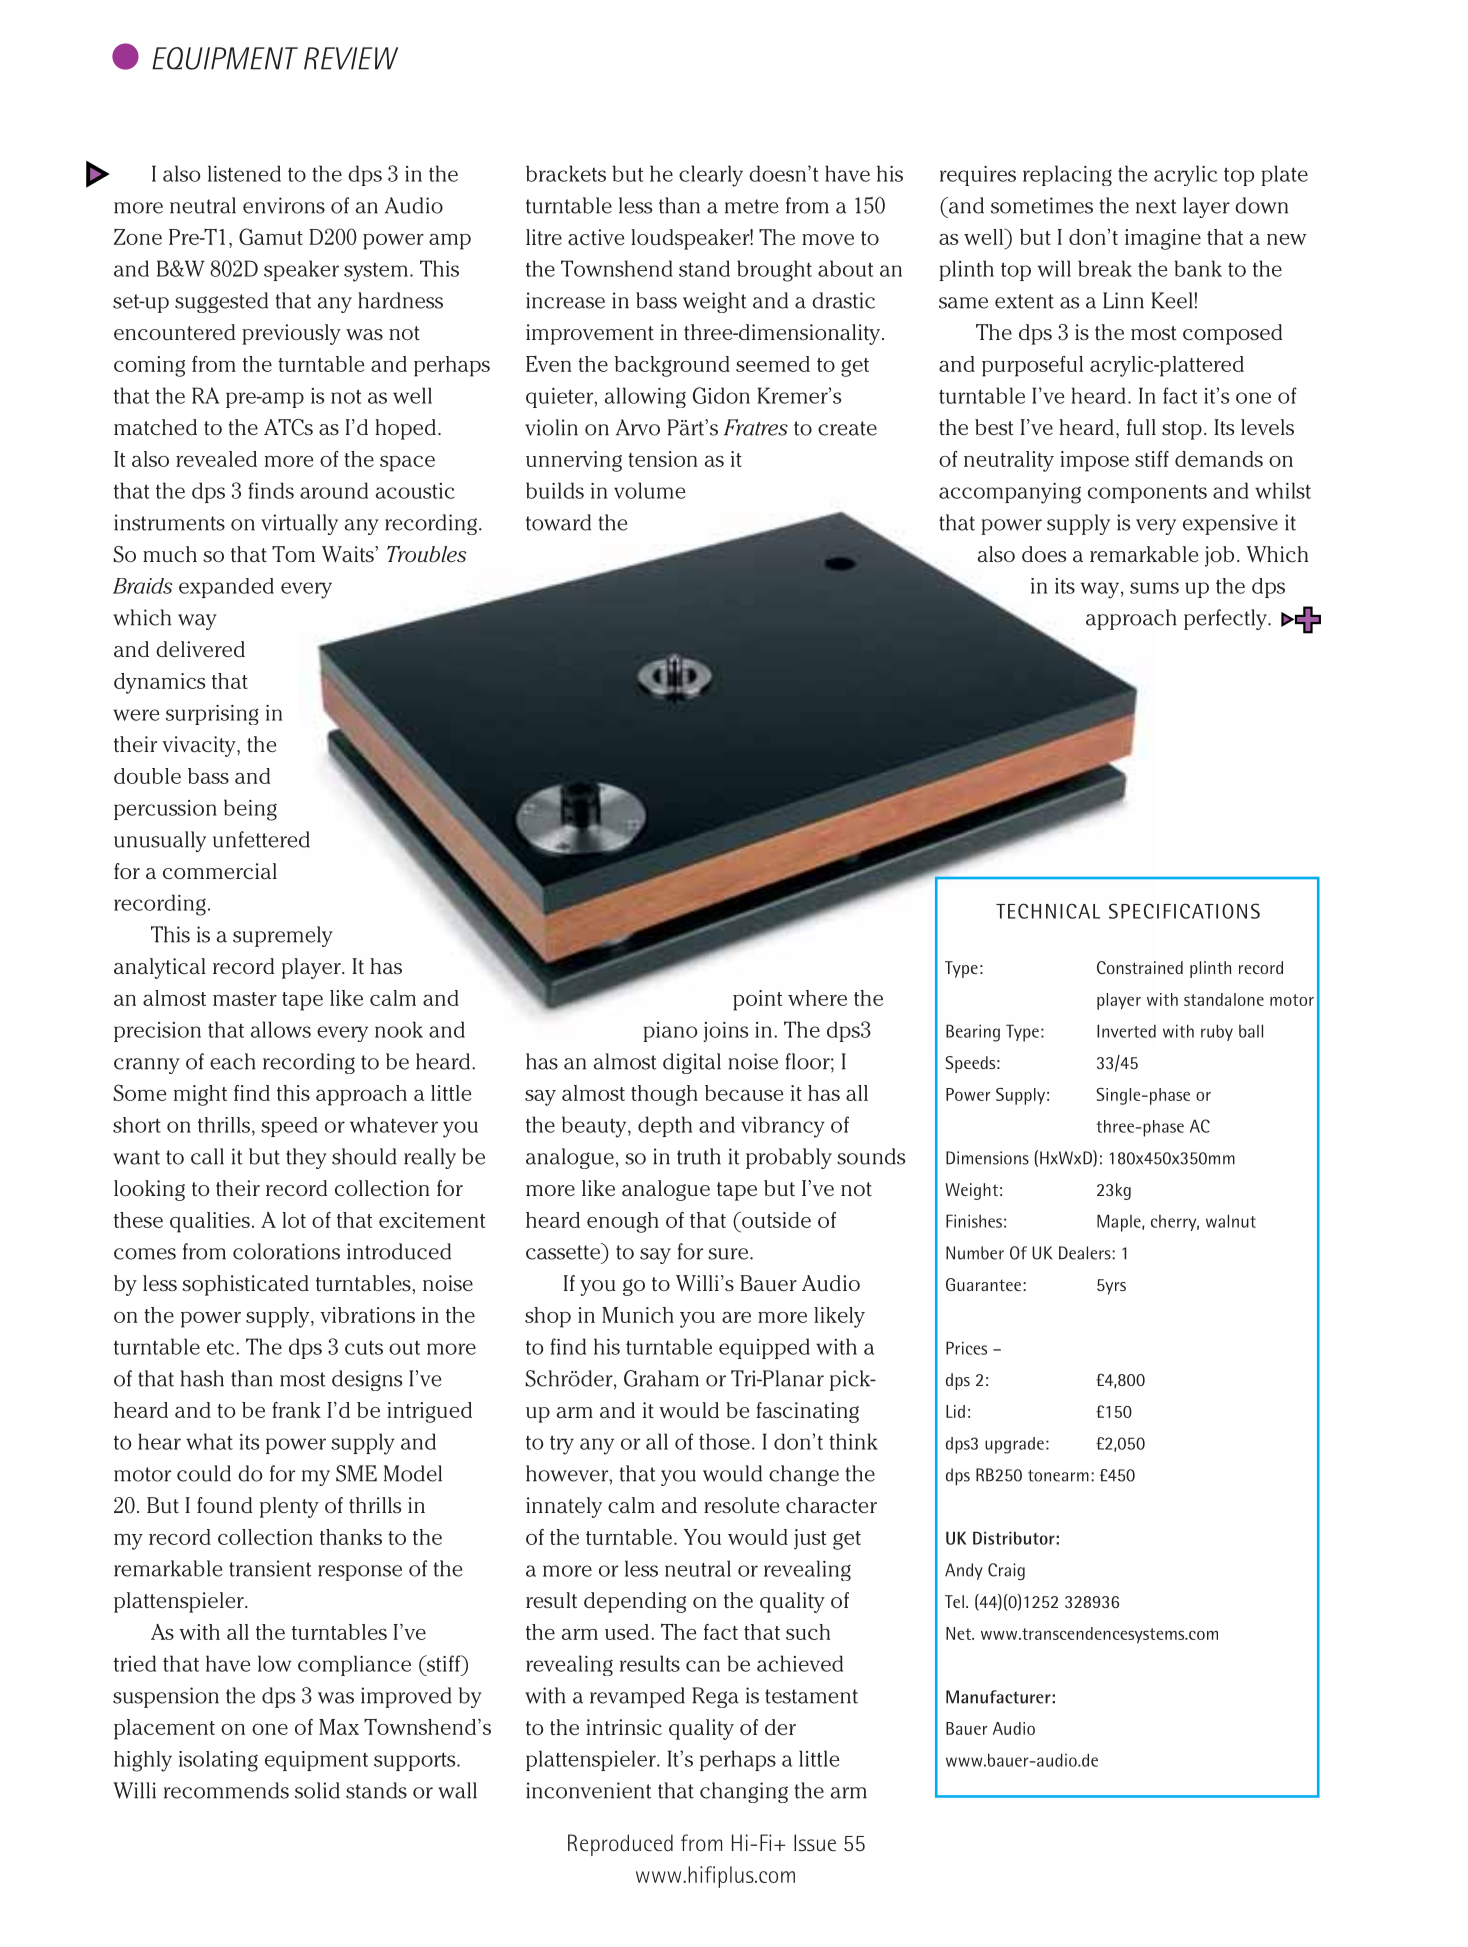 This screenshot has width=1468, height=1947. Describe the element at coordinates (744, 1792) in the screenshot. I see `changing` at that location.
